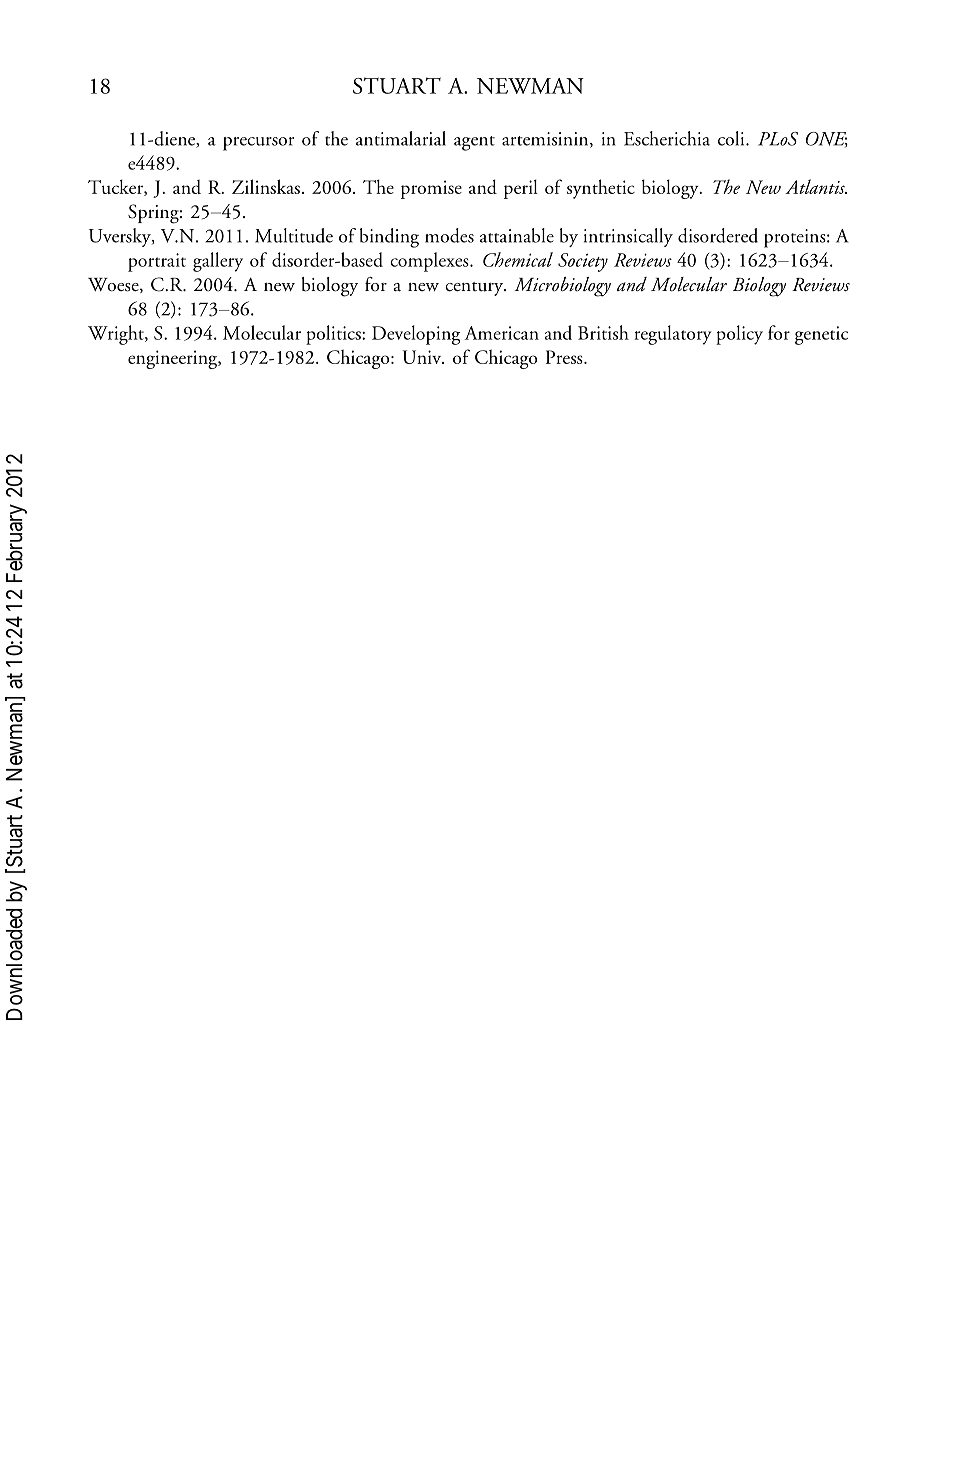  I want to click on coli, so click(732, 138).
